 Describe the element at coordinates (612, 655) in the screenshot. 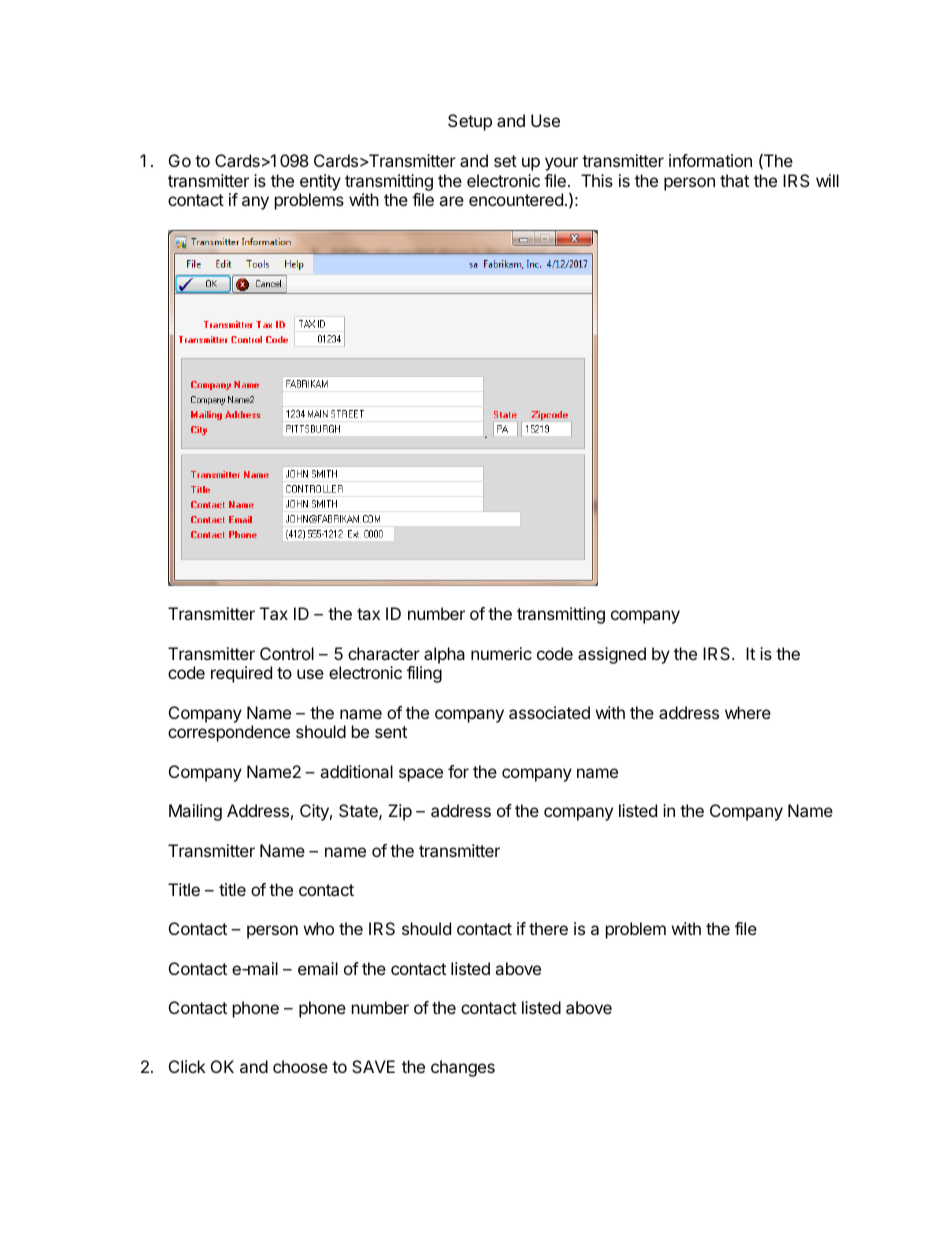

I see `assigned` at that location.
